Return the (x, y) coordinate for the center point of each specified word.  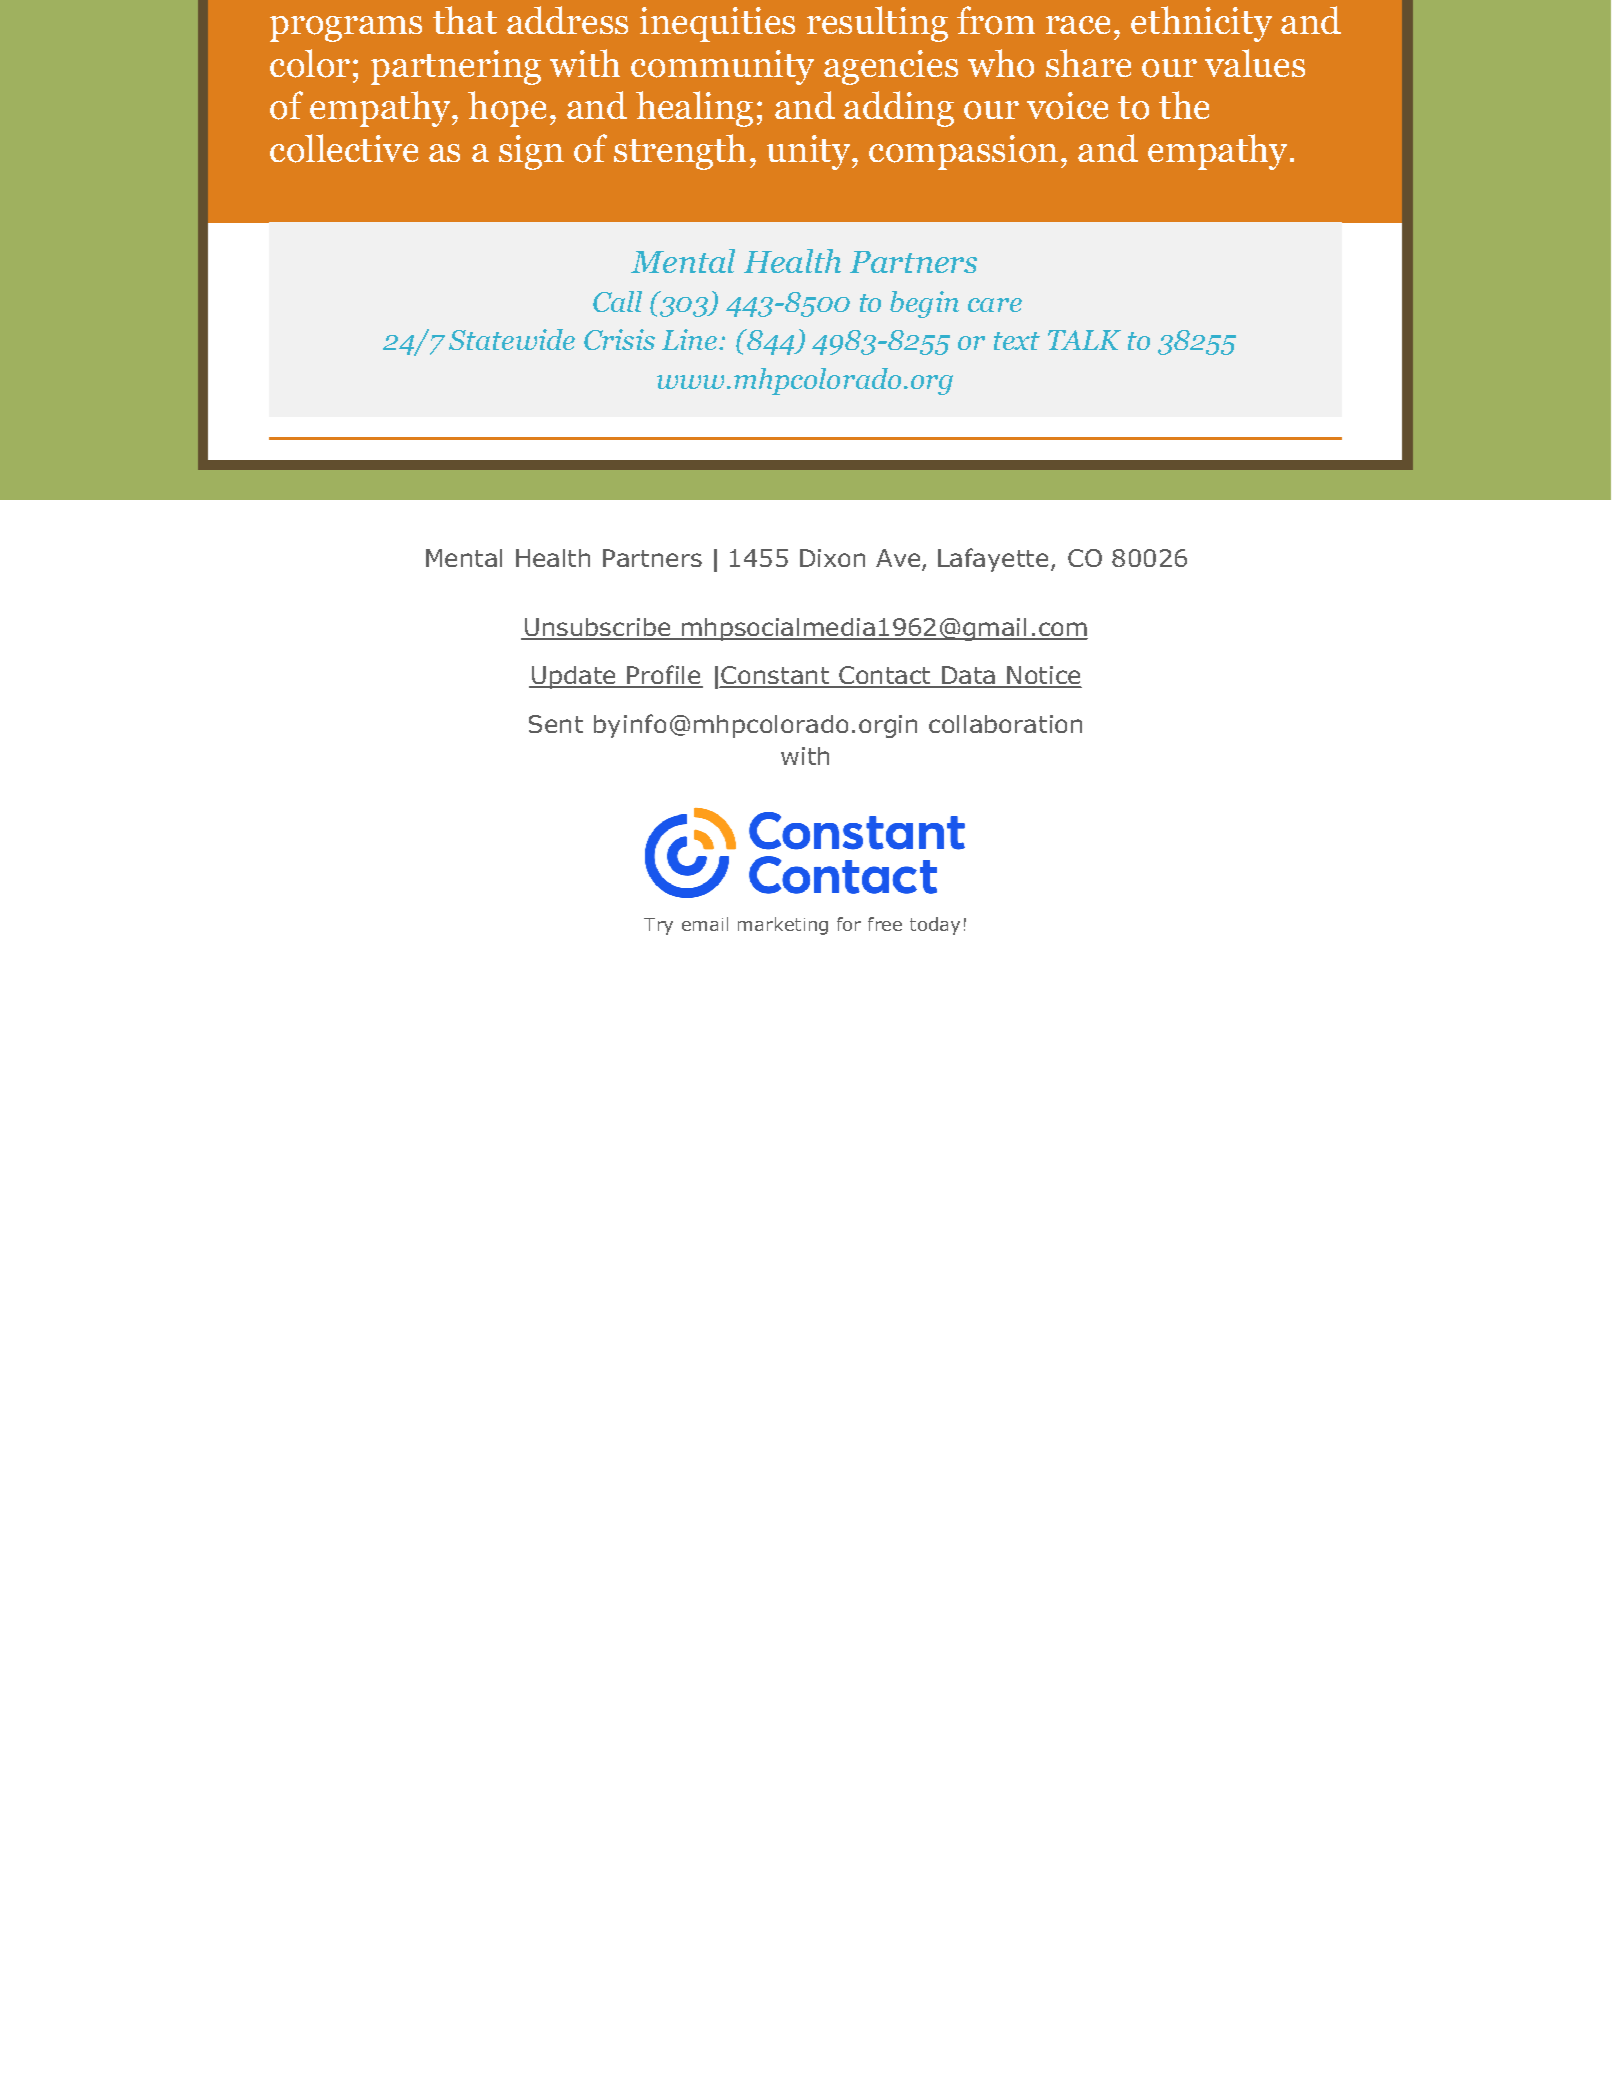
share (1088, 63)
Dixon (832, 558)
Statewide (512, 339)
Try (658, 926)
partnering (456, 67)
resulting (877, 24)
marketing (783, 926)
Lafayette (993, 560)
